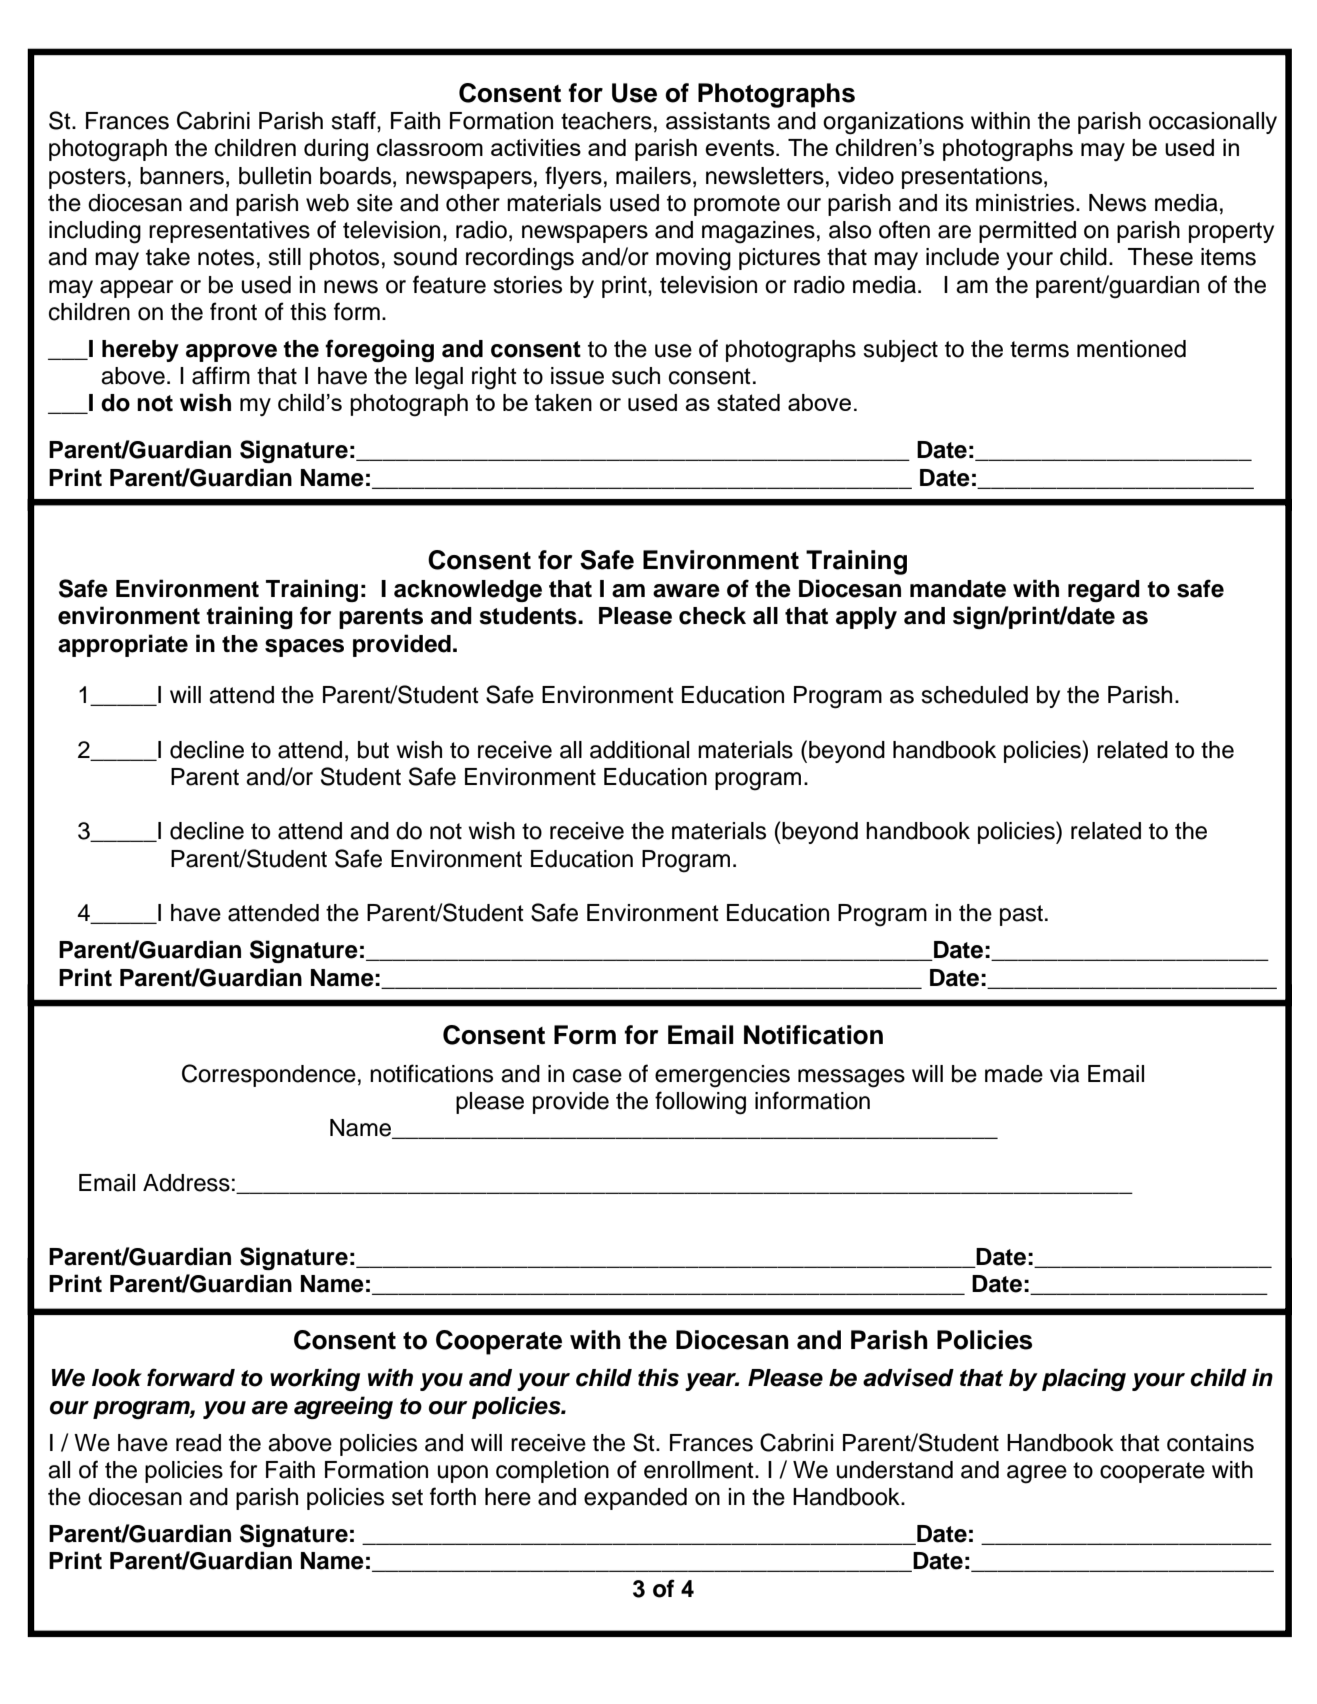  I want to click on forward, so click(191, 1377).
